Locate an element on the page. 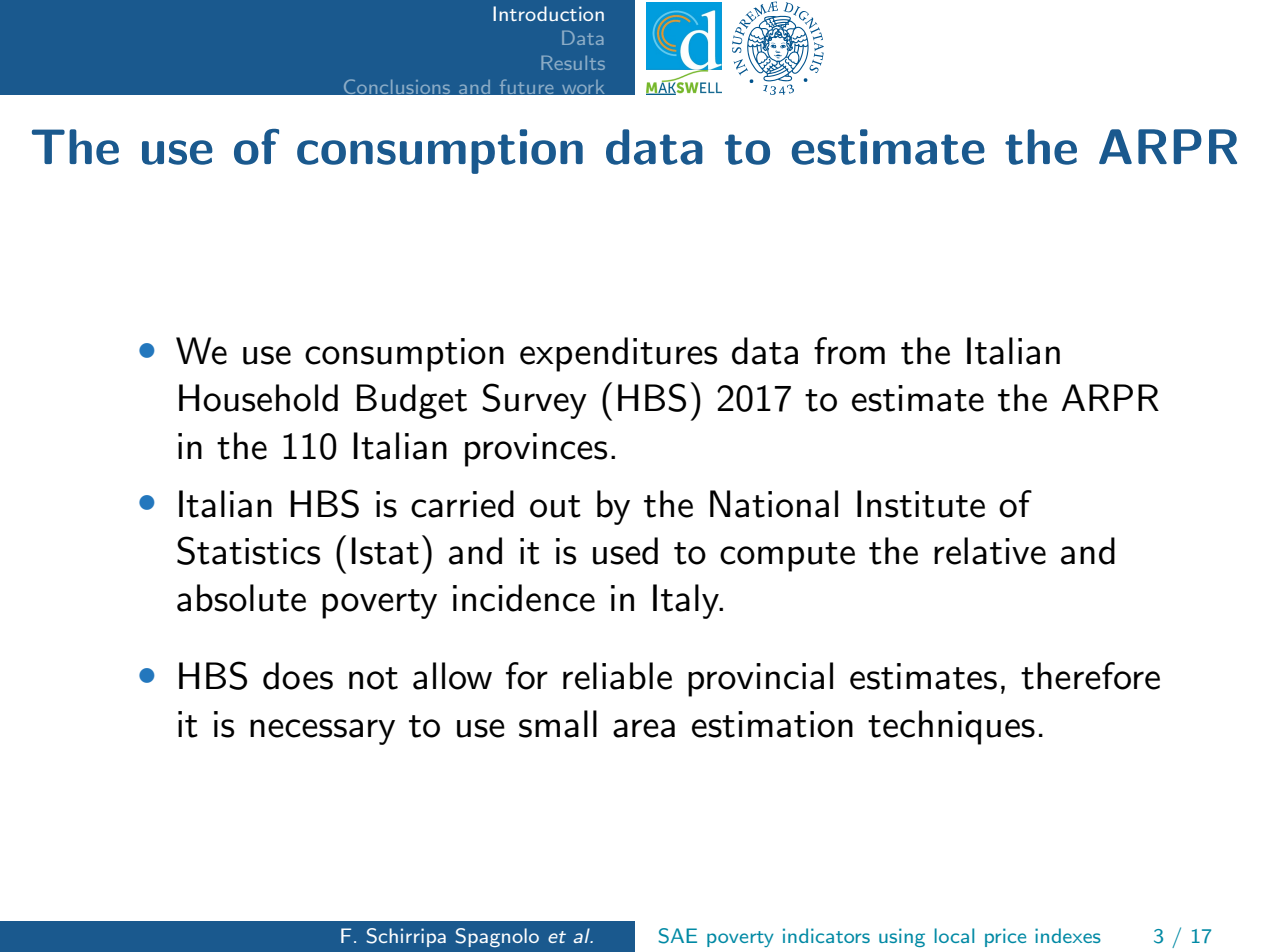 The image size is (1271, 952). necessary is located at coordinates (322, 732).
